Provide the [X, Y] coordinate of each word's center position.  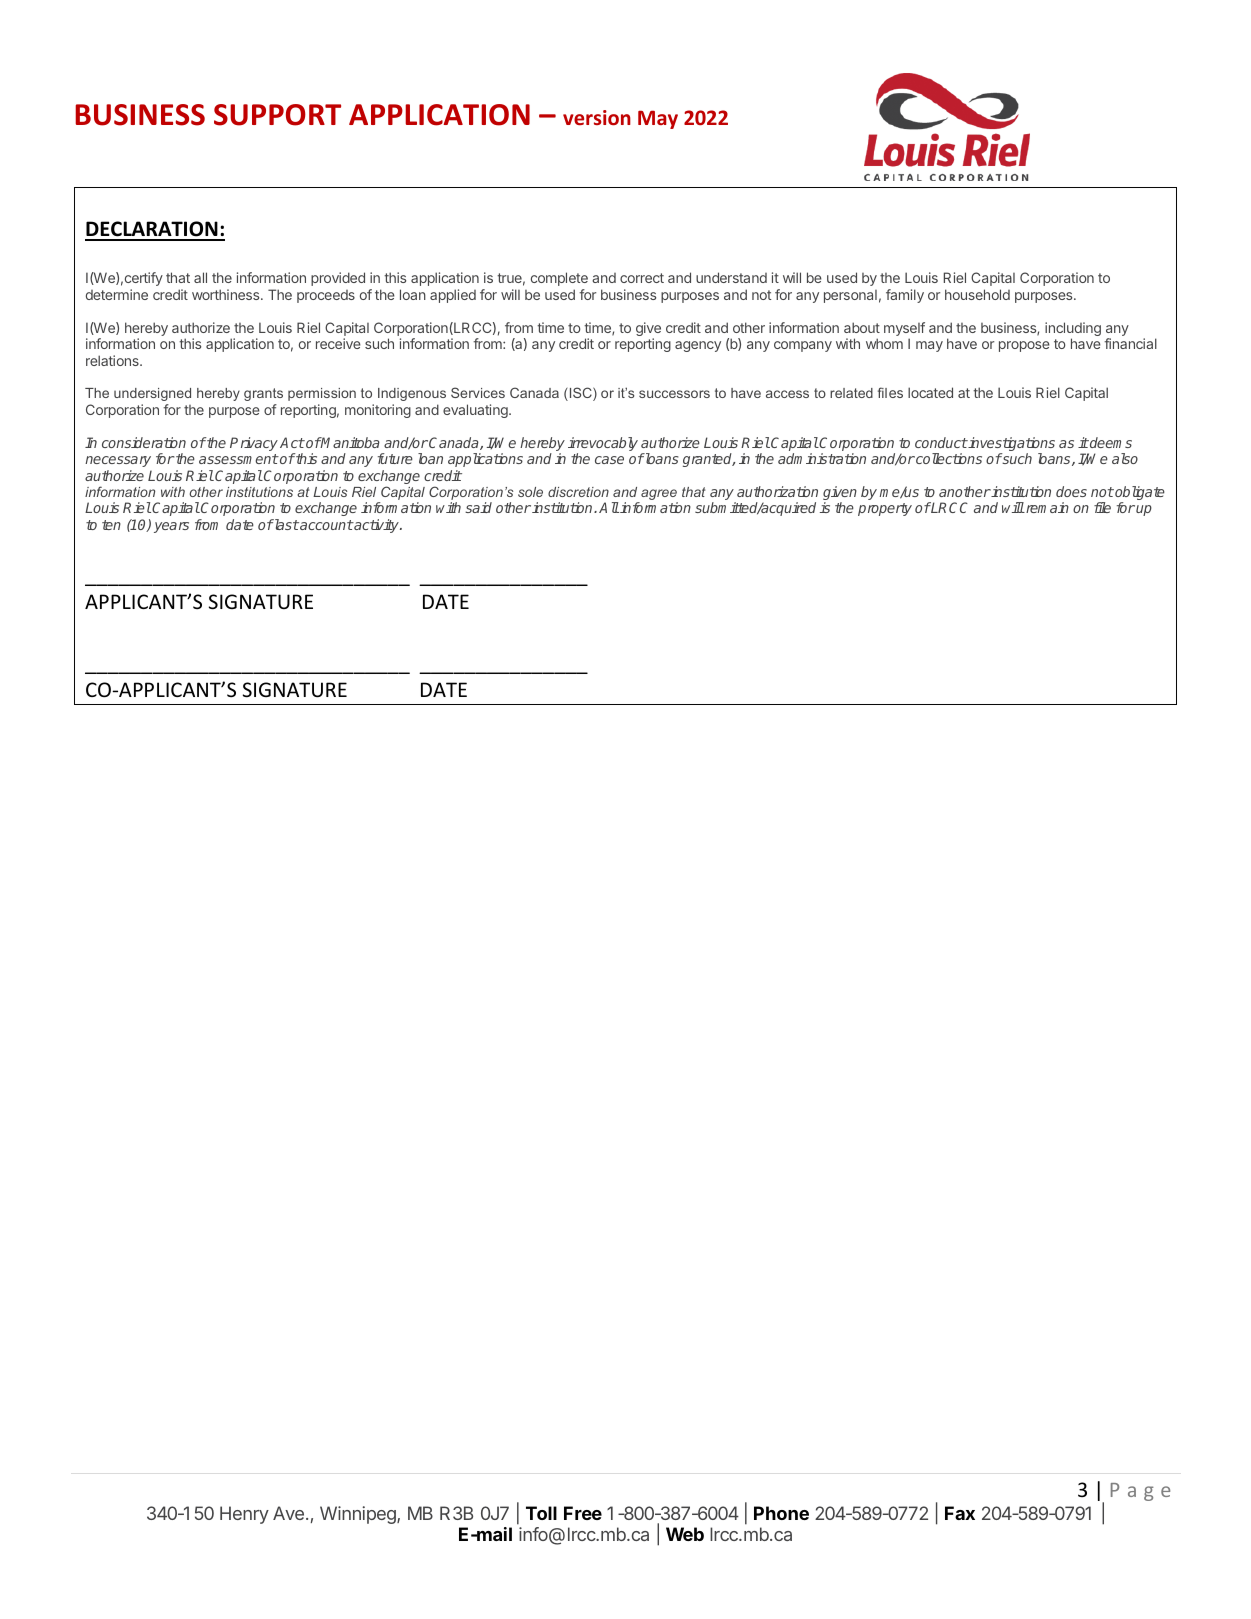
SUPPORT [277, 115]
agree [658, 496]
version [597, 117]
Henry [244, 1515]
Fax [960, 1513]
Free [583, 1513]
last [285, 524]
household [977, 294]
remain [1046, 507]
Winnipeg [359, 1515]
